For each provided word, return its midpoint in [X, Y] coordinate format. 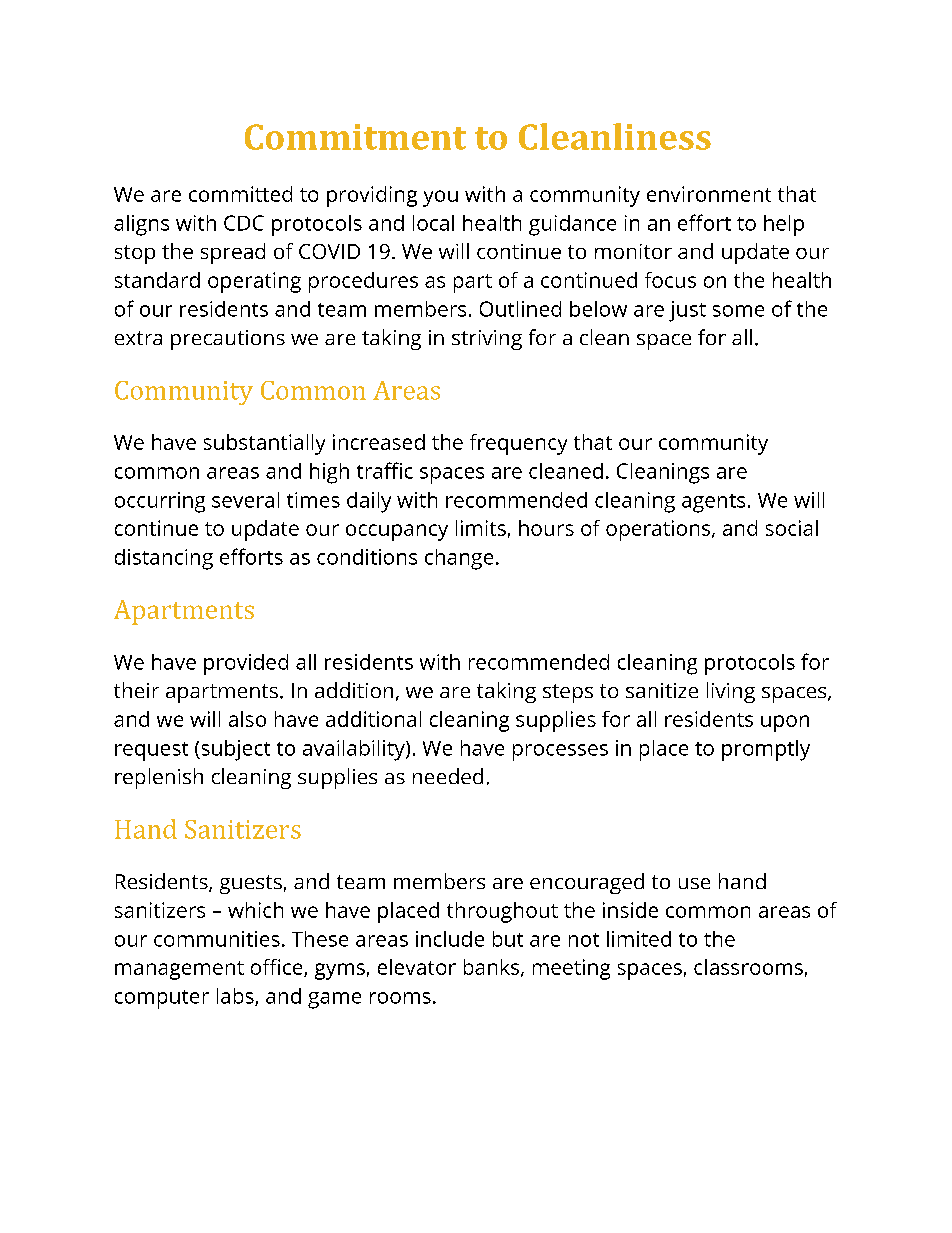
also [247, 719]
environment [709, 194]
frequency [518, 444]
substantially [264, 444]
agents [713, 503]
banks [493, 968]
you [440, 198]
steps [568, 693]
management [179, 970]
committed [240, 194]
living [731, 692]
